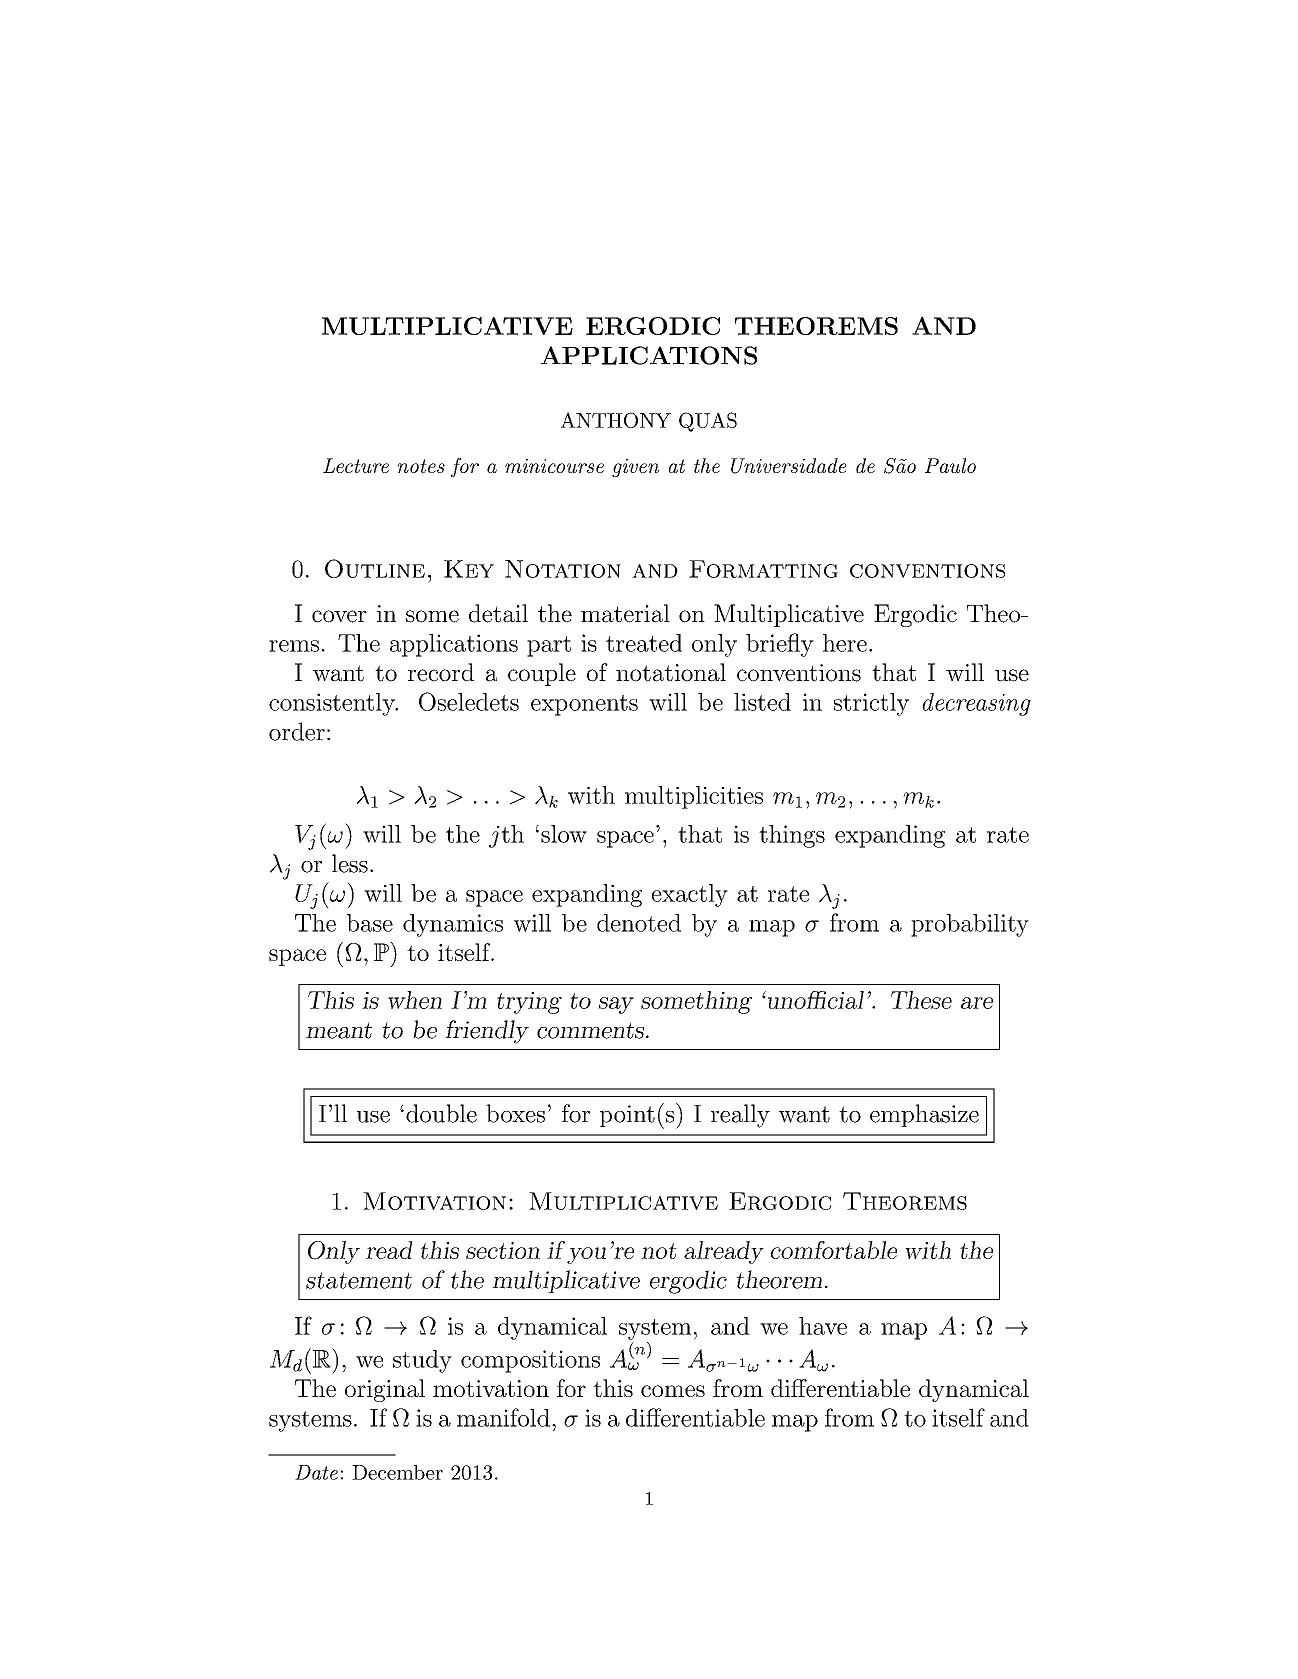 The image size is (1298, 1679). Describe the element at coordinates (845, 643) in the screenshot. I see `here` at that location.
